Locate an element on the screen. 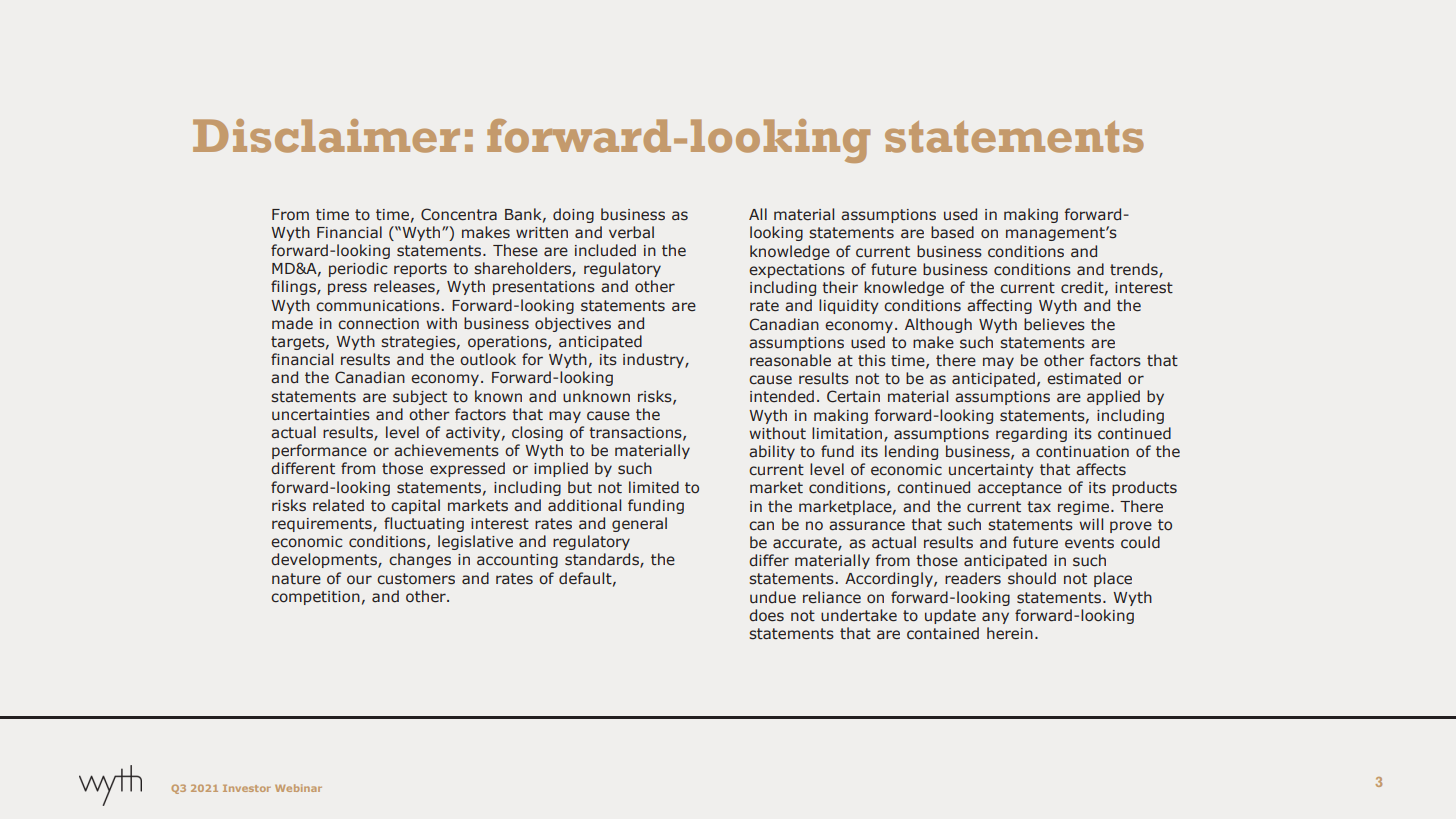 The image size is (1456, 819). based is located at coordinates (952, 232).
